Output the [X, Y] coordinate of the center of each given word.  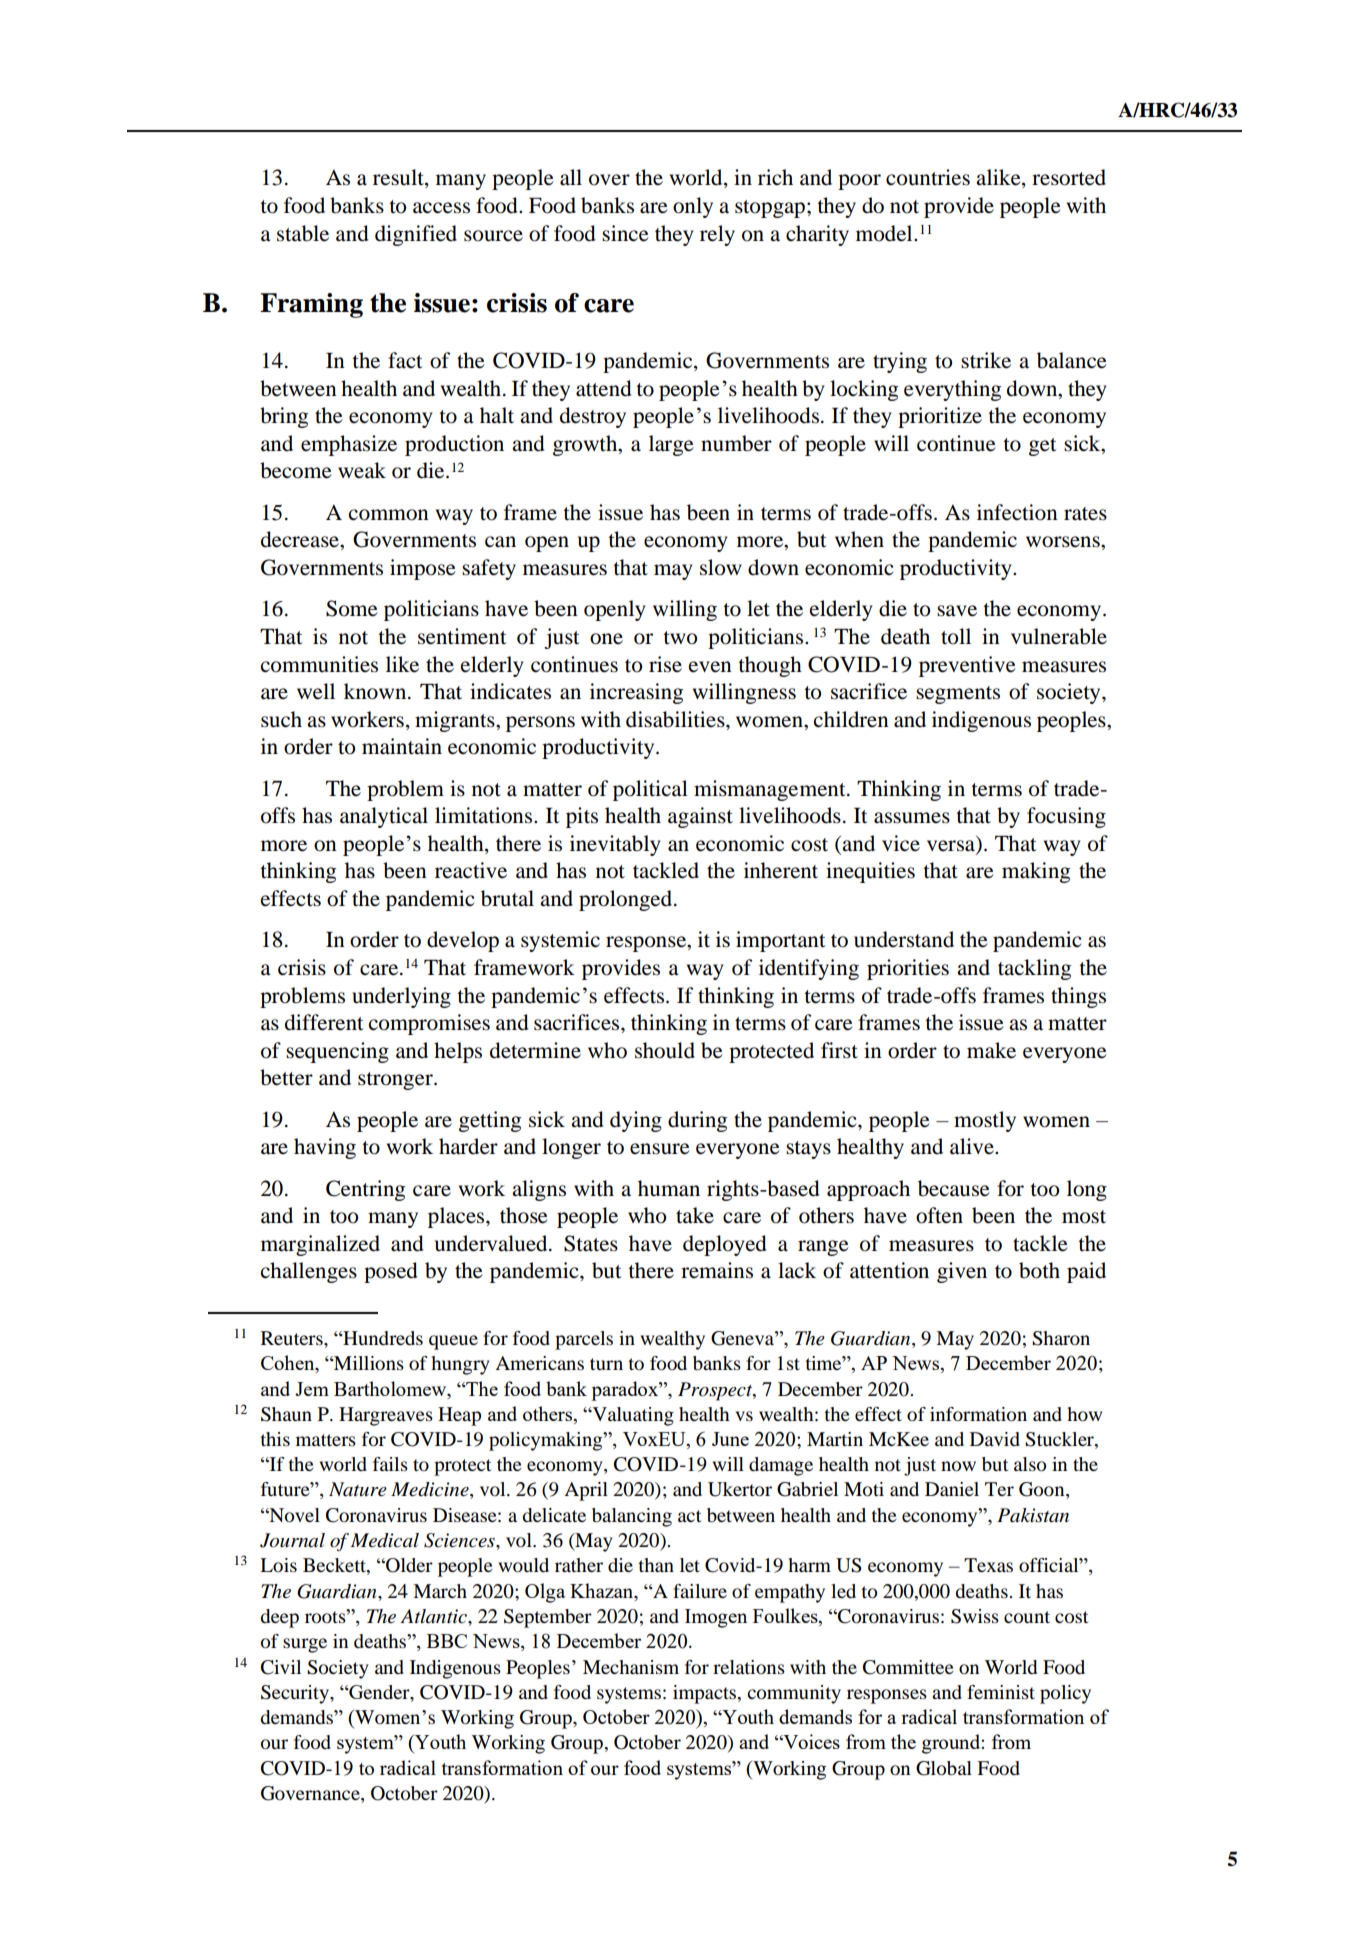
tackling [1034, 969]
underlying [401, 997]
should [665, 1050]
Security [296, 1694]
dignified [416, 235]
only [693, 207]
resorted [1069, 177]
